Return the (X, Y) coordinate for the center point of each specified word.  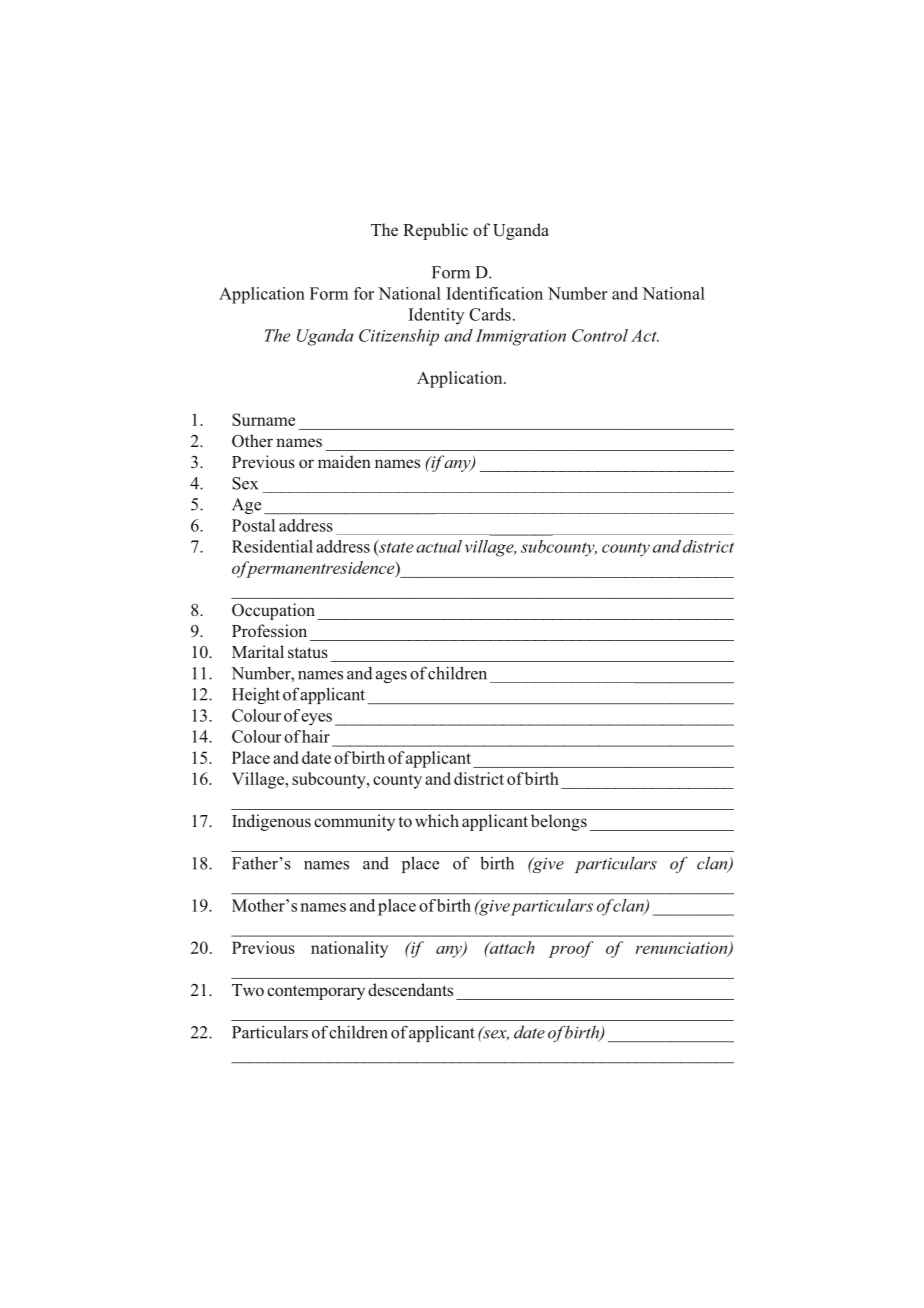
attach (511, 947)
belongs (559, 822)
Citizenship (399, 337)
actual (439, 546)
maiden (344, 461)
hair (316, 736)
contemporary (316, 992)
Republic (435, 231)
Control (600, 335)
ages (391, 677)
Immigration (521, 337)
